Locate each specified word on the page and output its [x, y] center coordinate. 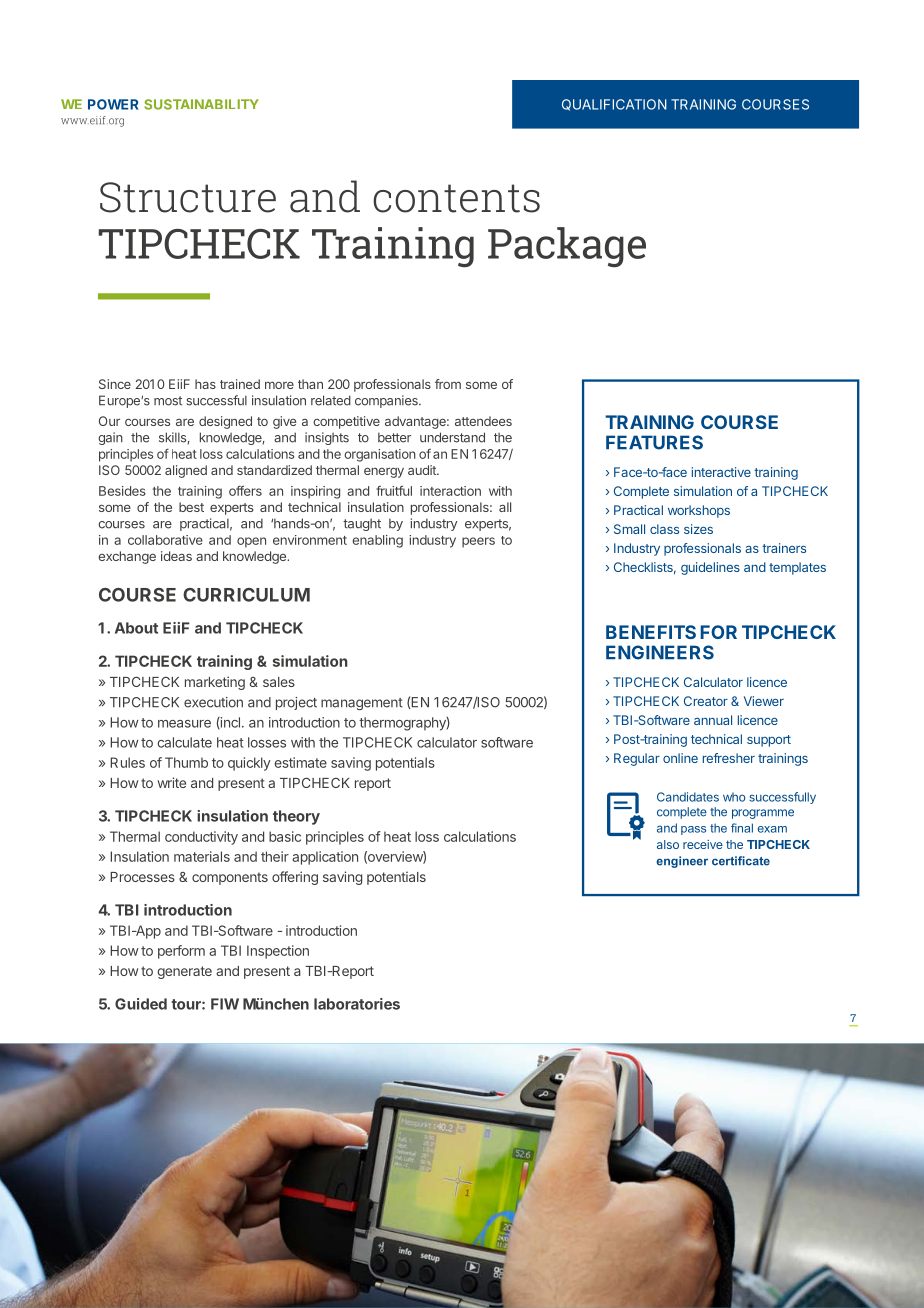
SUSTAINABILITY [201, 104]
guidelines [710, 568]
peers [478, 542]
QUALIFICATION [614, 105]
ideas [176, 556]
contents [456, 198]
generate [185, 972]
